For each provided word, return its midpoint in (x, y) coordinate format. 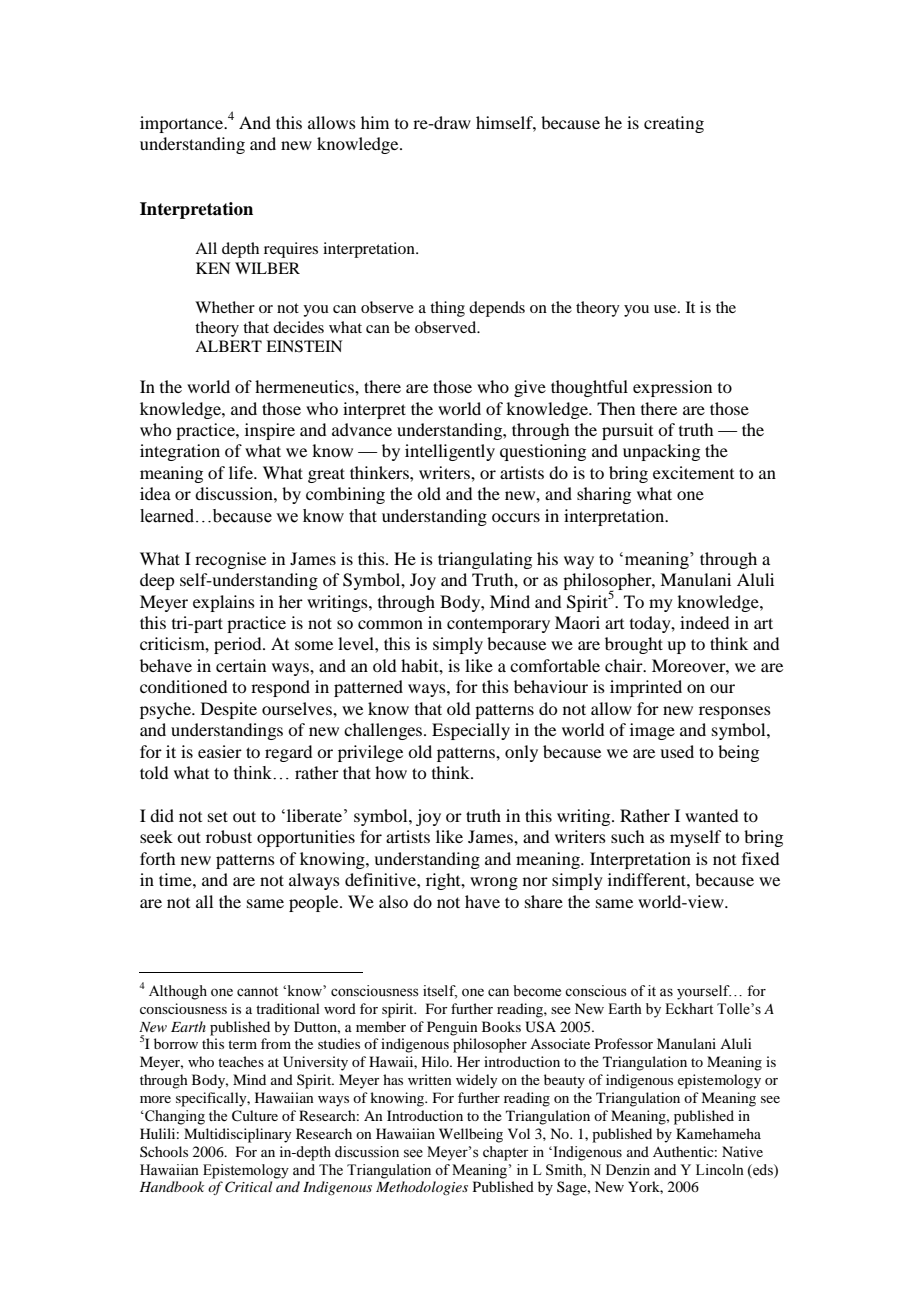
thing (447, 309)
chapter (506, 1153)
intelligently (450, 452)
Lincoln (720, 1170)
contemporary (498, 625)
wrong (494, 883)
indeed (704, 622)
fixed (760, 858)
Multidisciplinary (237, 1135)
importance (183, 124)
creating (674, 124)
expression (672, 388)
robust (229, 836)
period (239, 645)
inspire (270, 431)
